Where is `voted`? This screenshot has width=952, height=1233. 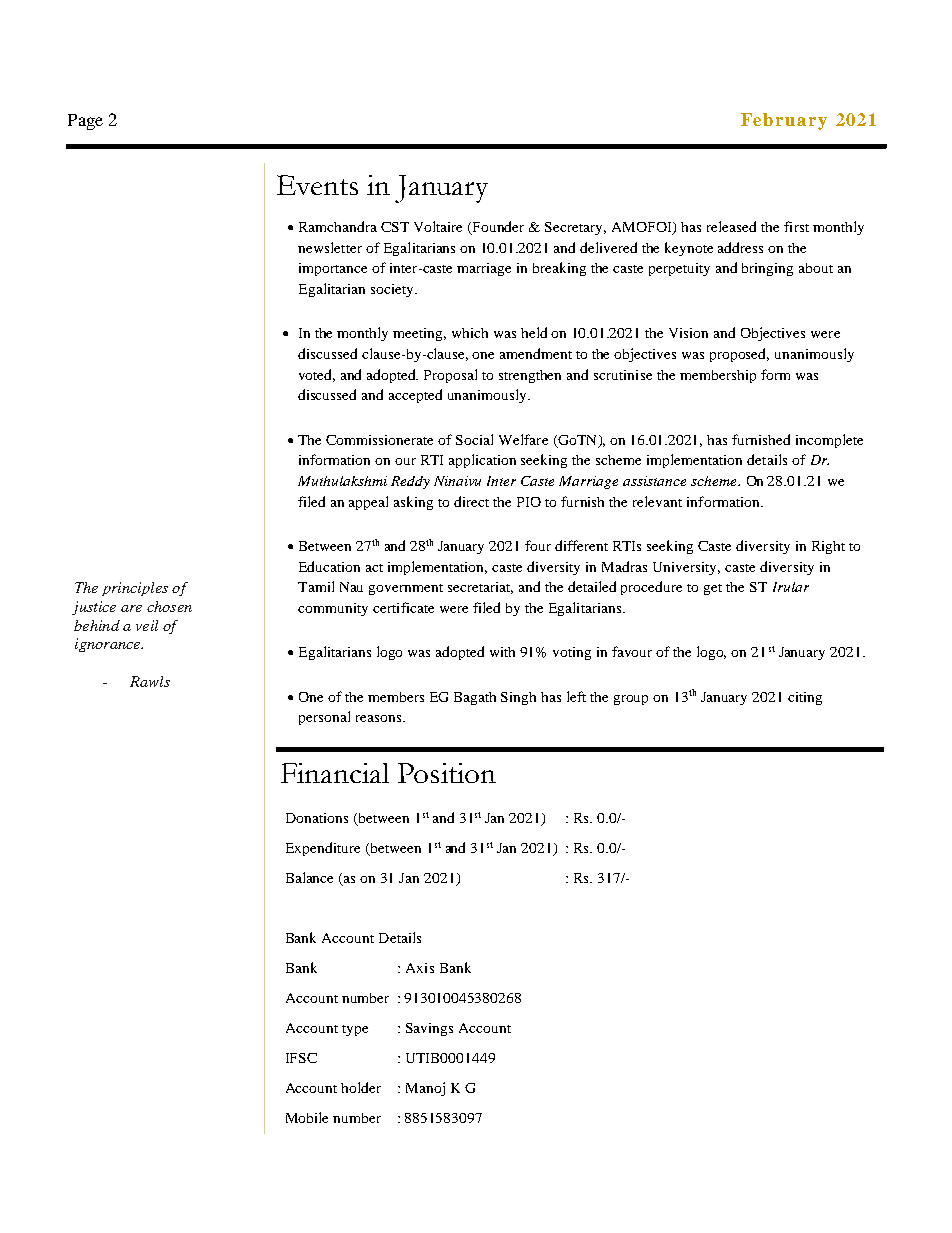 voted is located at coordinates (317, 375).
